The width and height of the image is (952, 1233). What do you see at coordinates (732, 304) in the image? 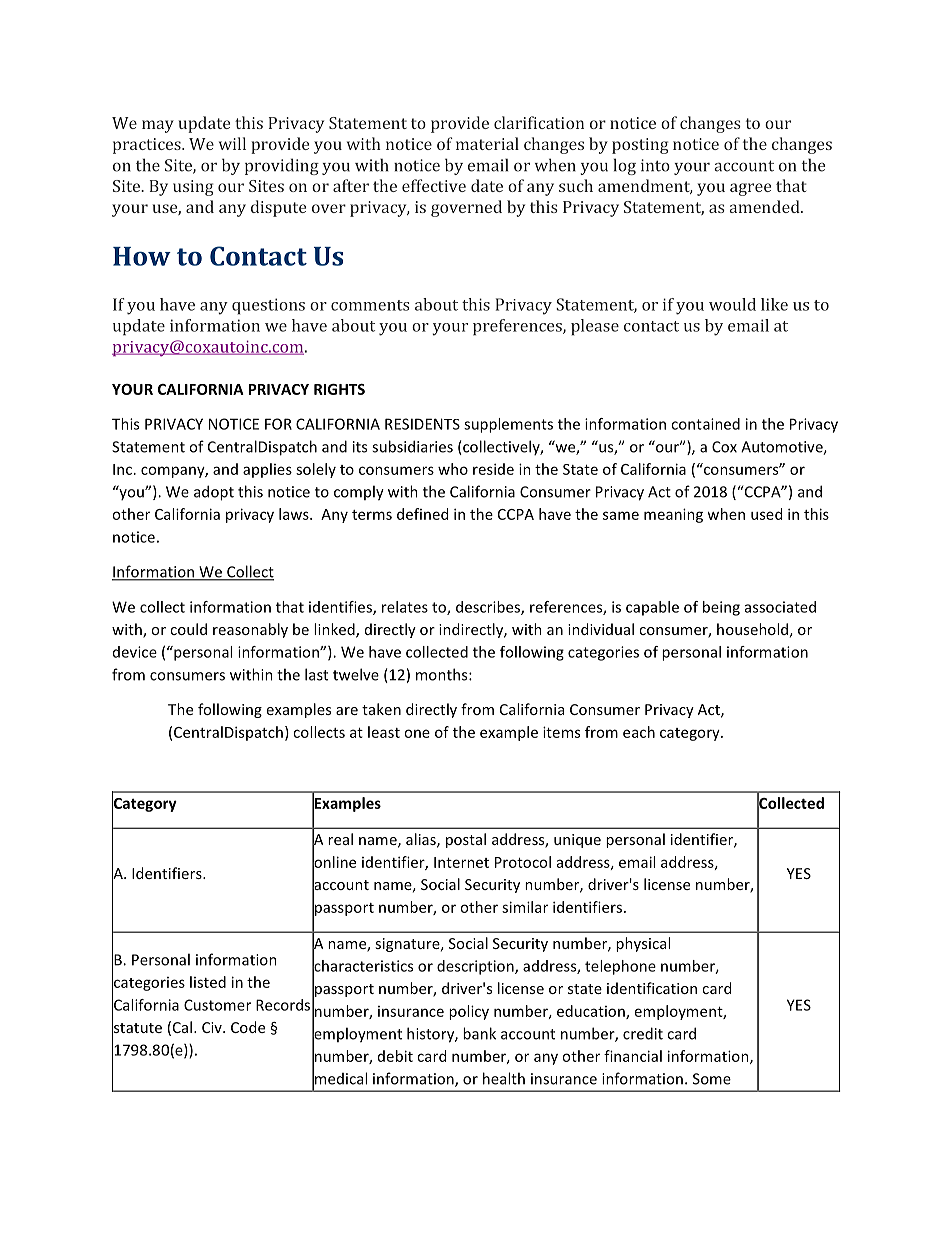
I see `would` at bounding box center [732, 304].
